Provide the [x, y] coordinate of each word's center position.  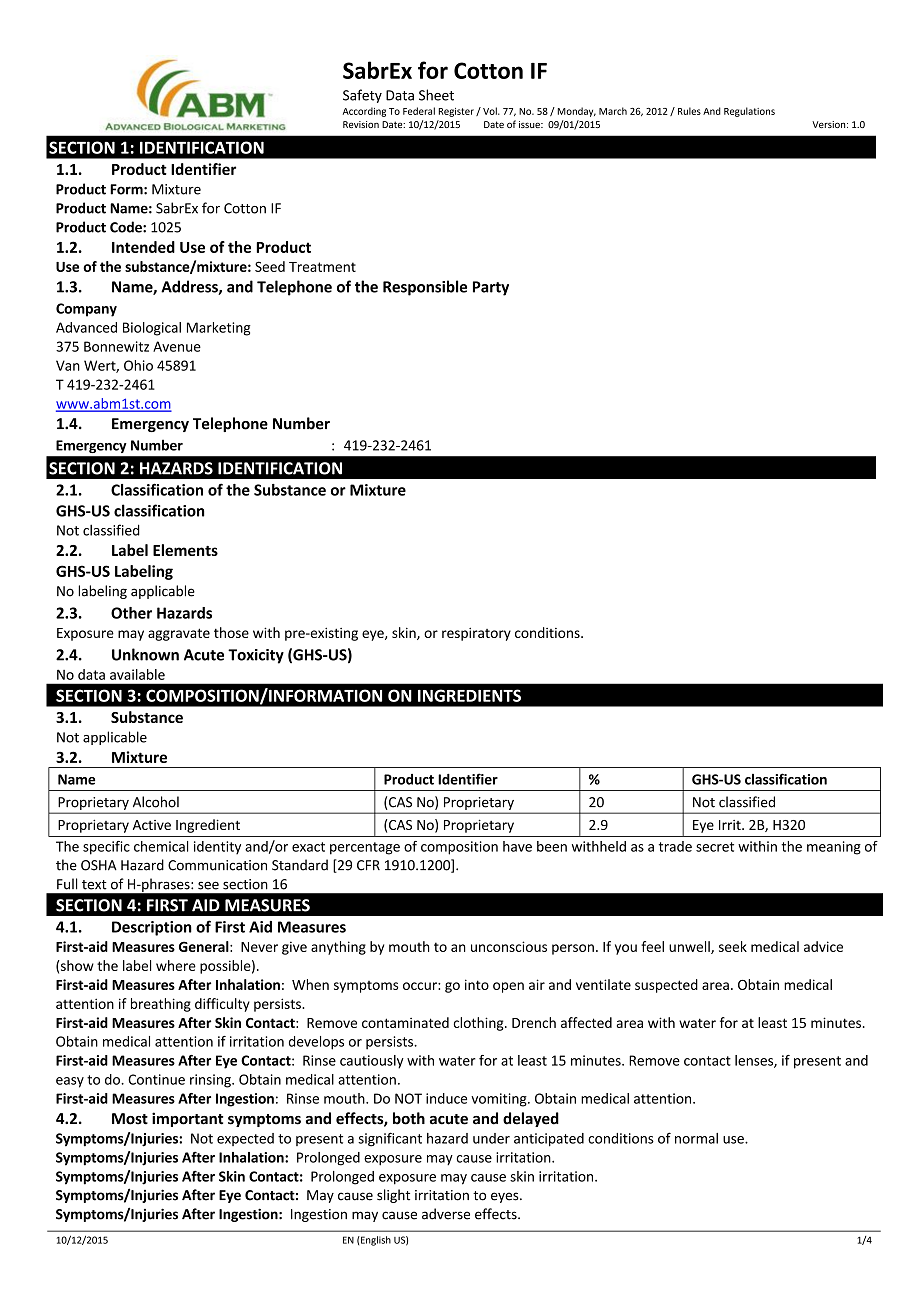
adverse [446, 1214]
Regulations [749, 112]
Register [456, 112]
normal [696, 1138]
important [187, 1119]
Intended [143, 247]
